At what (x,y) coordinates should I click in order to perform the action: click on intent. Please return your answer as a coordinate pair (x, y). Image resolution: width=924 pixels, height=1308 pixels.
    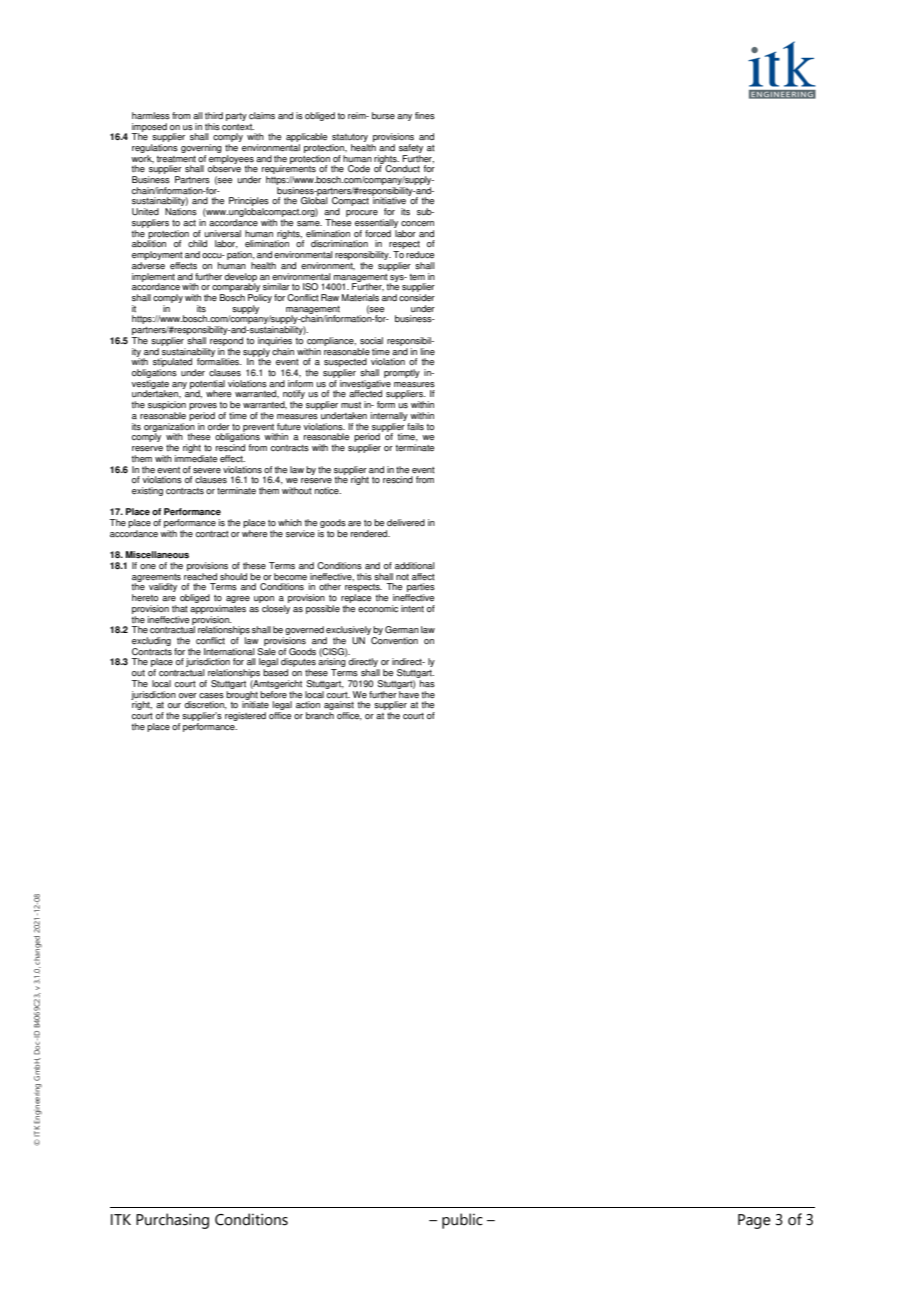
    Looking at the image, I should click on (412, 608).
